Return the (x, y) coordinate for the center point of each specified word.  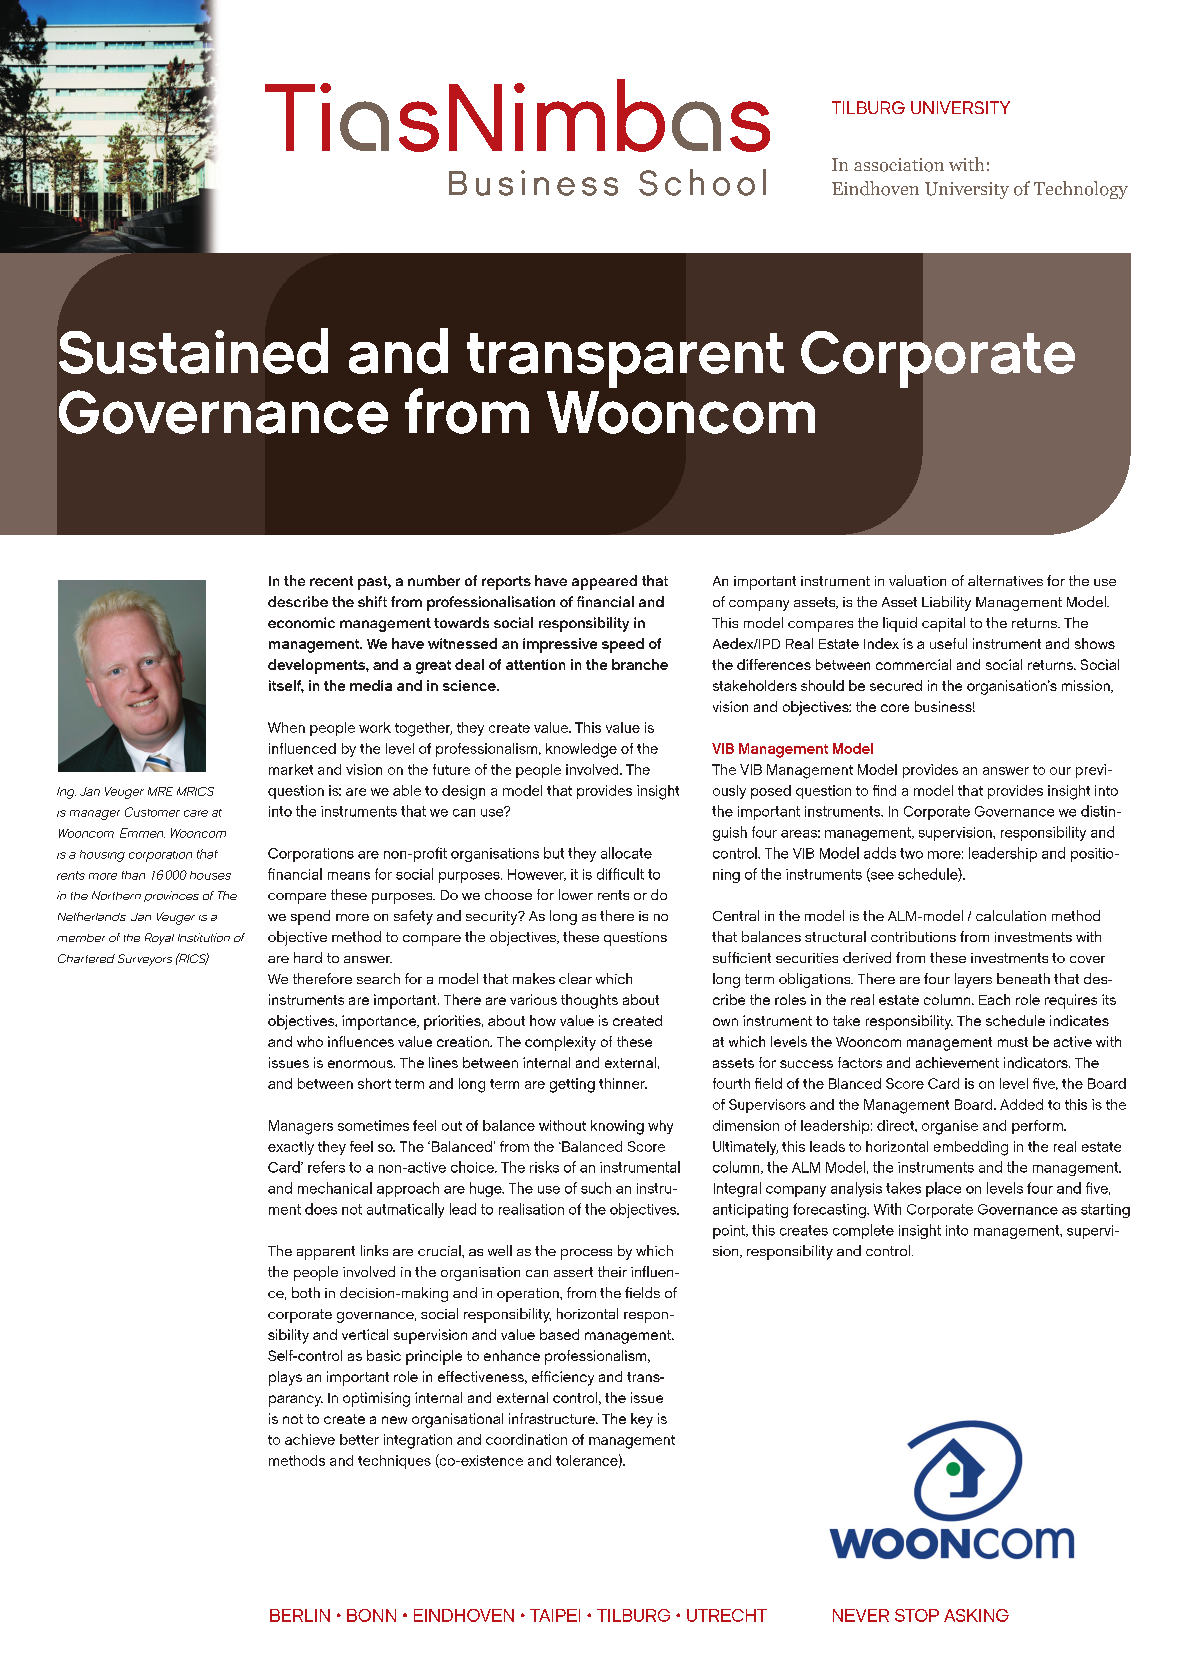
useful (948, 643)
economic (301, 622)
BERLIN (300, 1615)
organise (950, 1127)
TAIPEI (555, 1615)
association (899, 165)
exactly (291, 1148)
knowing (617, 1127)
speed (623, 645)
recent (331, 581)
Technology (1081, 190)
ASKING (976, 1615)
